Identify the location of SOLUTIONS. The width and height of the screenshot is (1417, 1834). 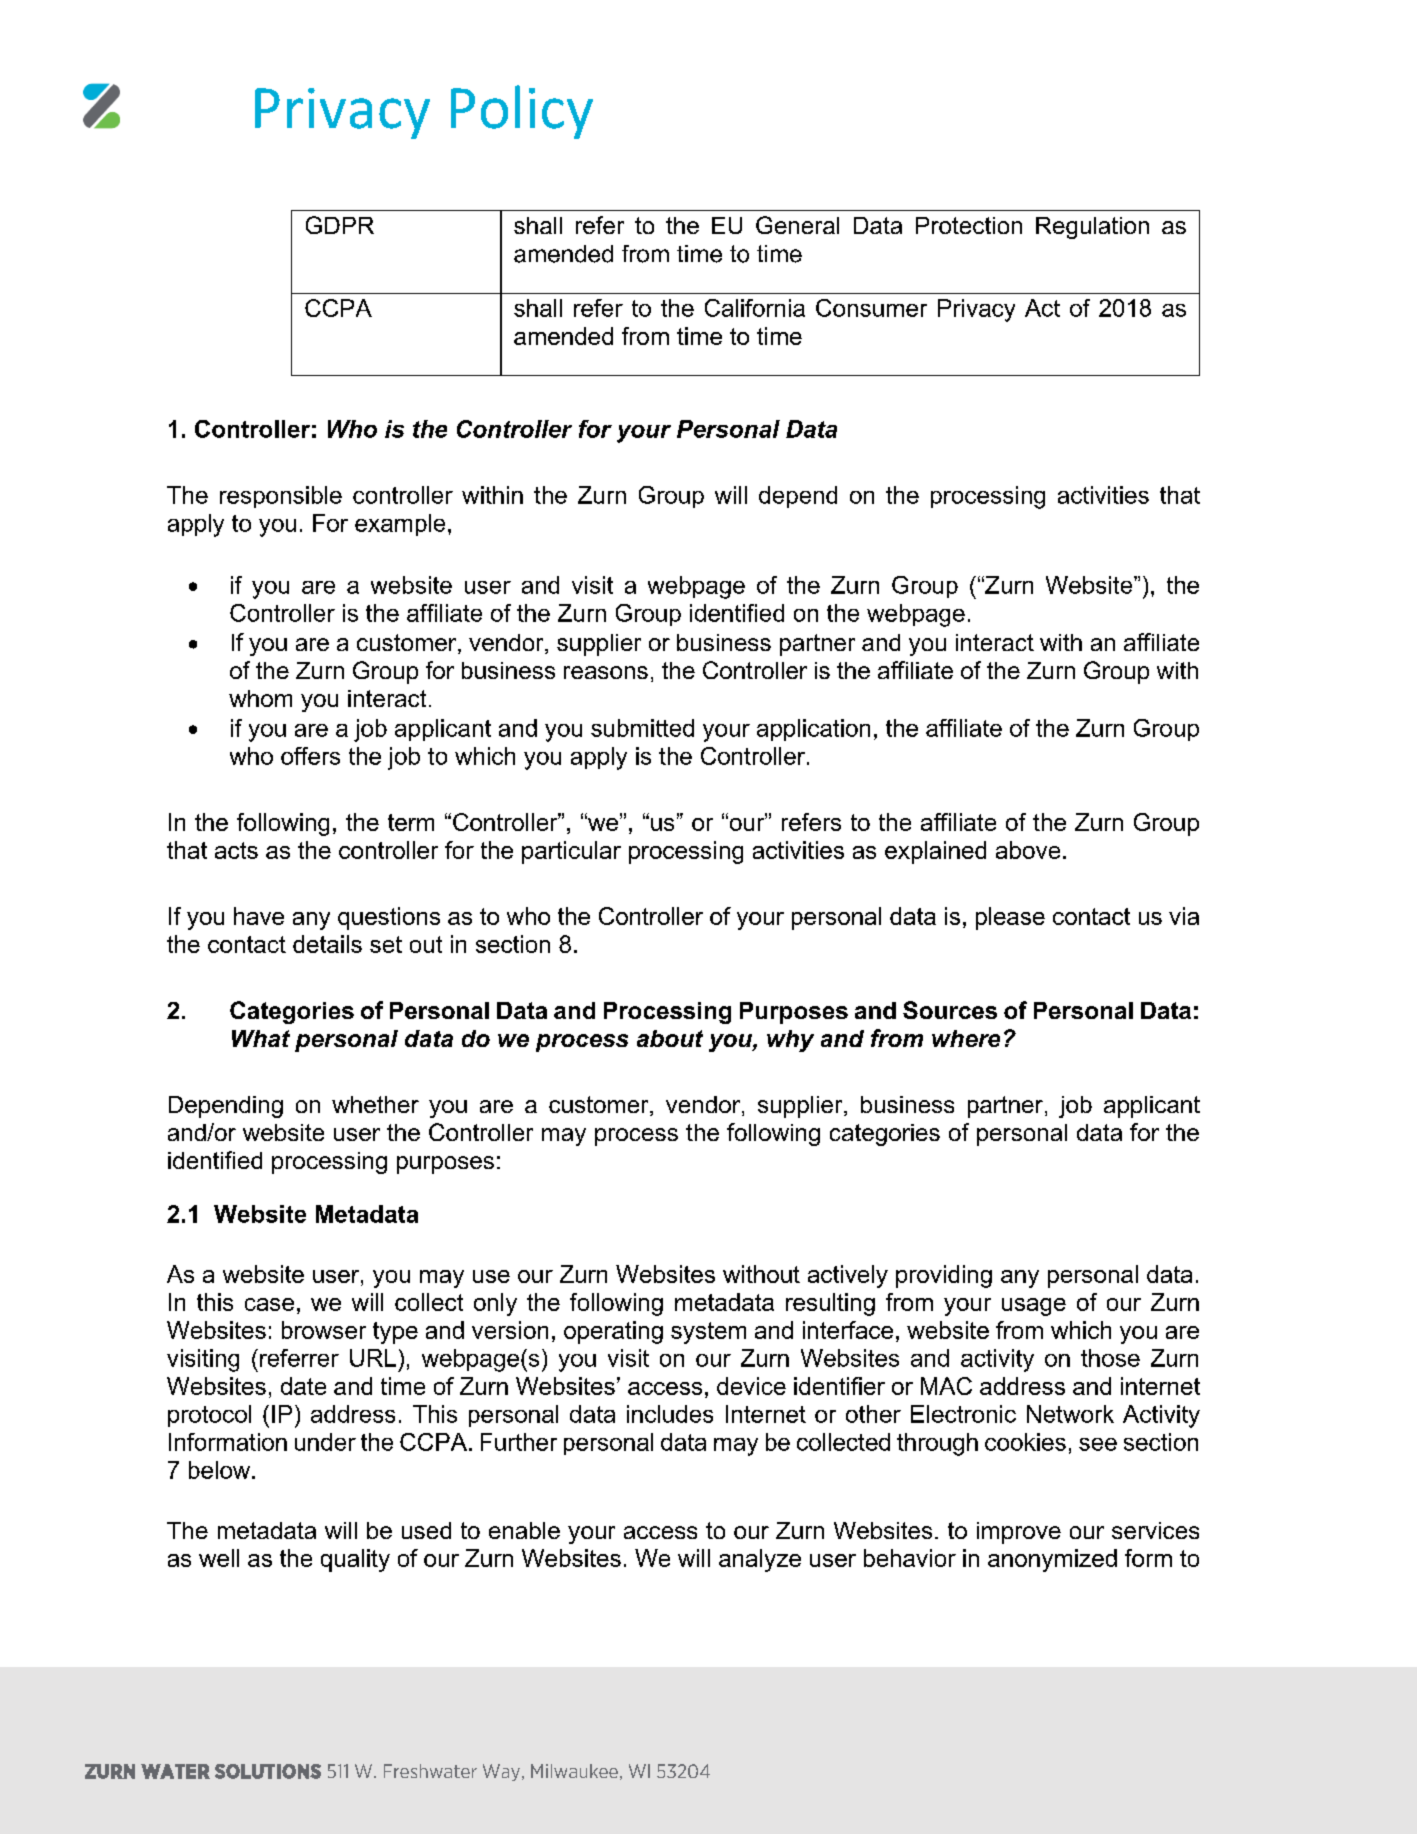
(268, 1771).
